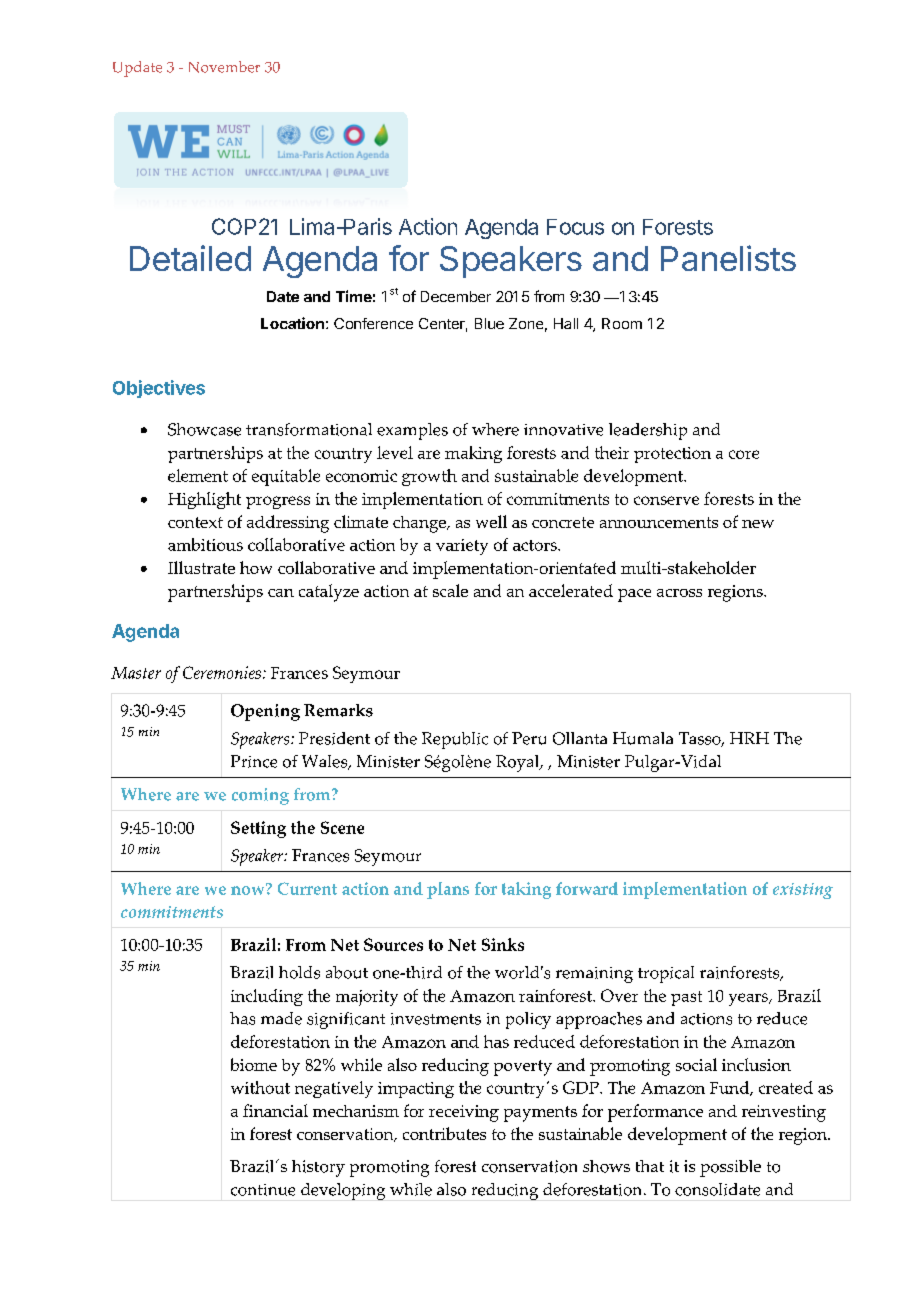 This image has width=924, height=1308. Describe the element at coordinates (222, 672) in the image. I see `Ceremonies` at that location.
